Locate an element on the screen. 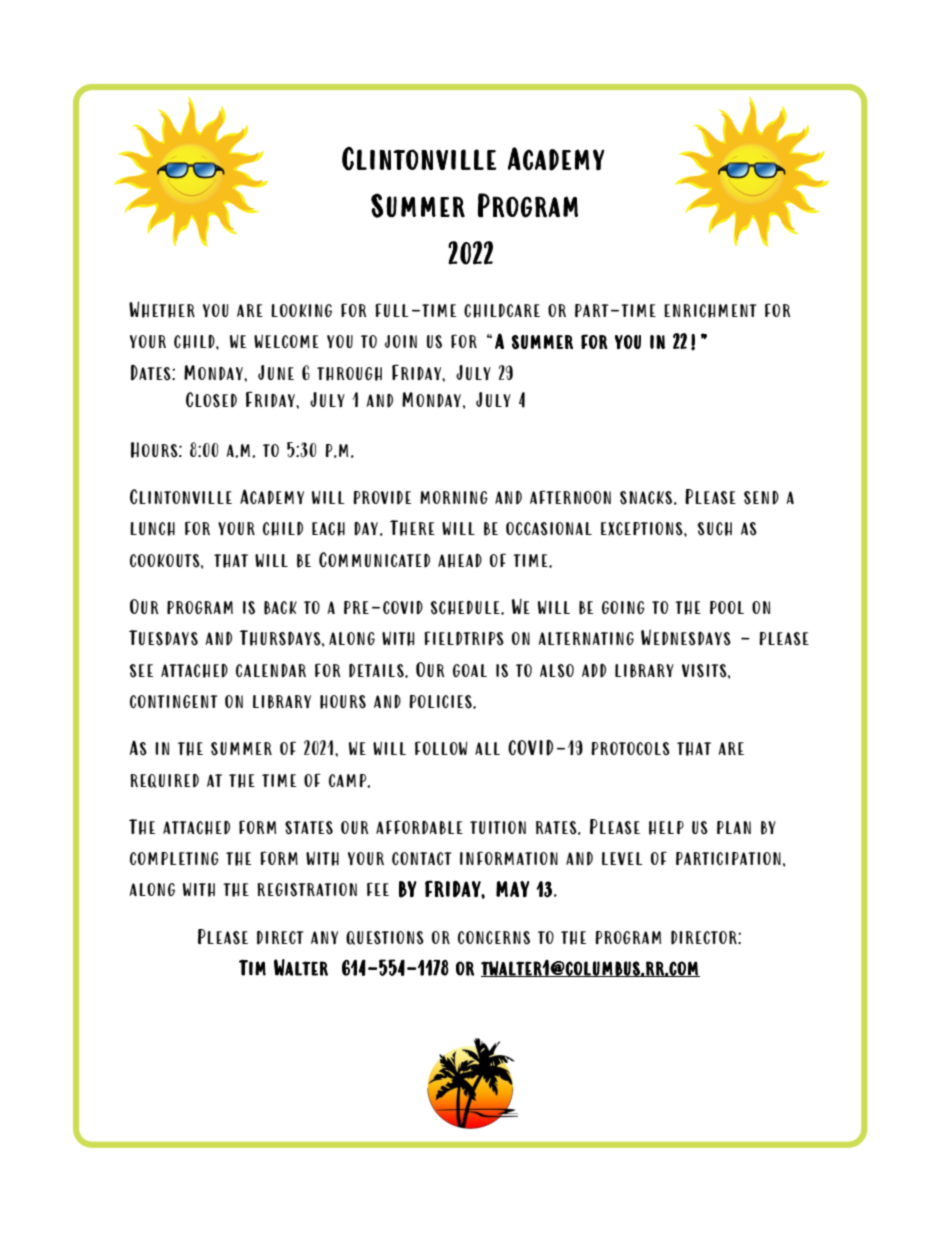 The image size is (952, 1233). join is located at coordinates (401, 341).
